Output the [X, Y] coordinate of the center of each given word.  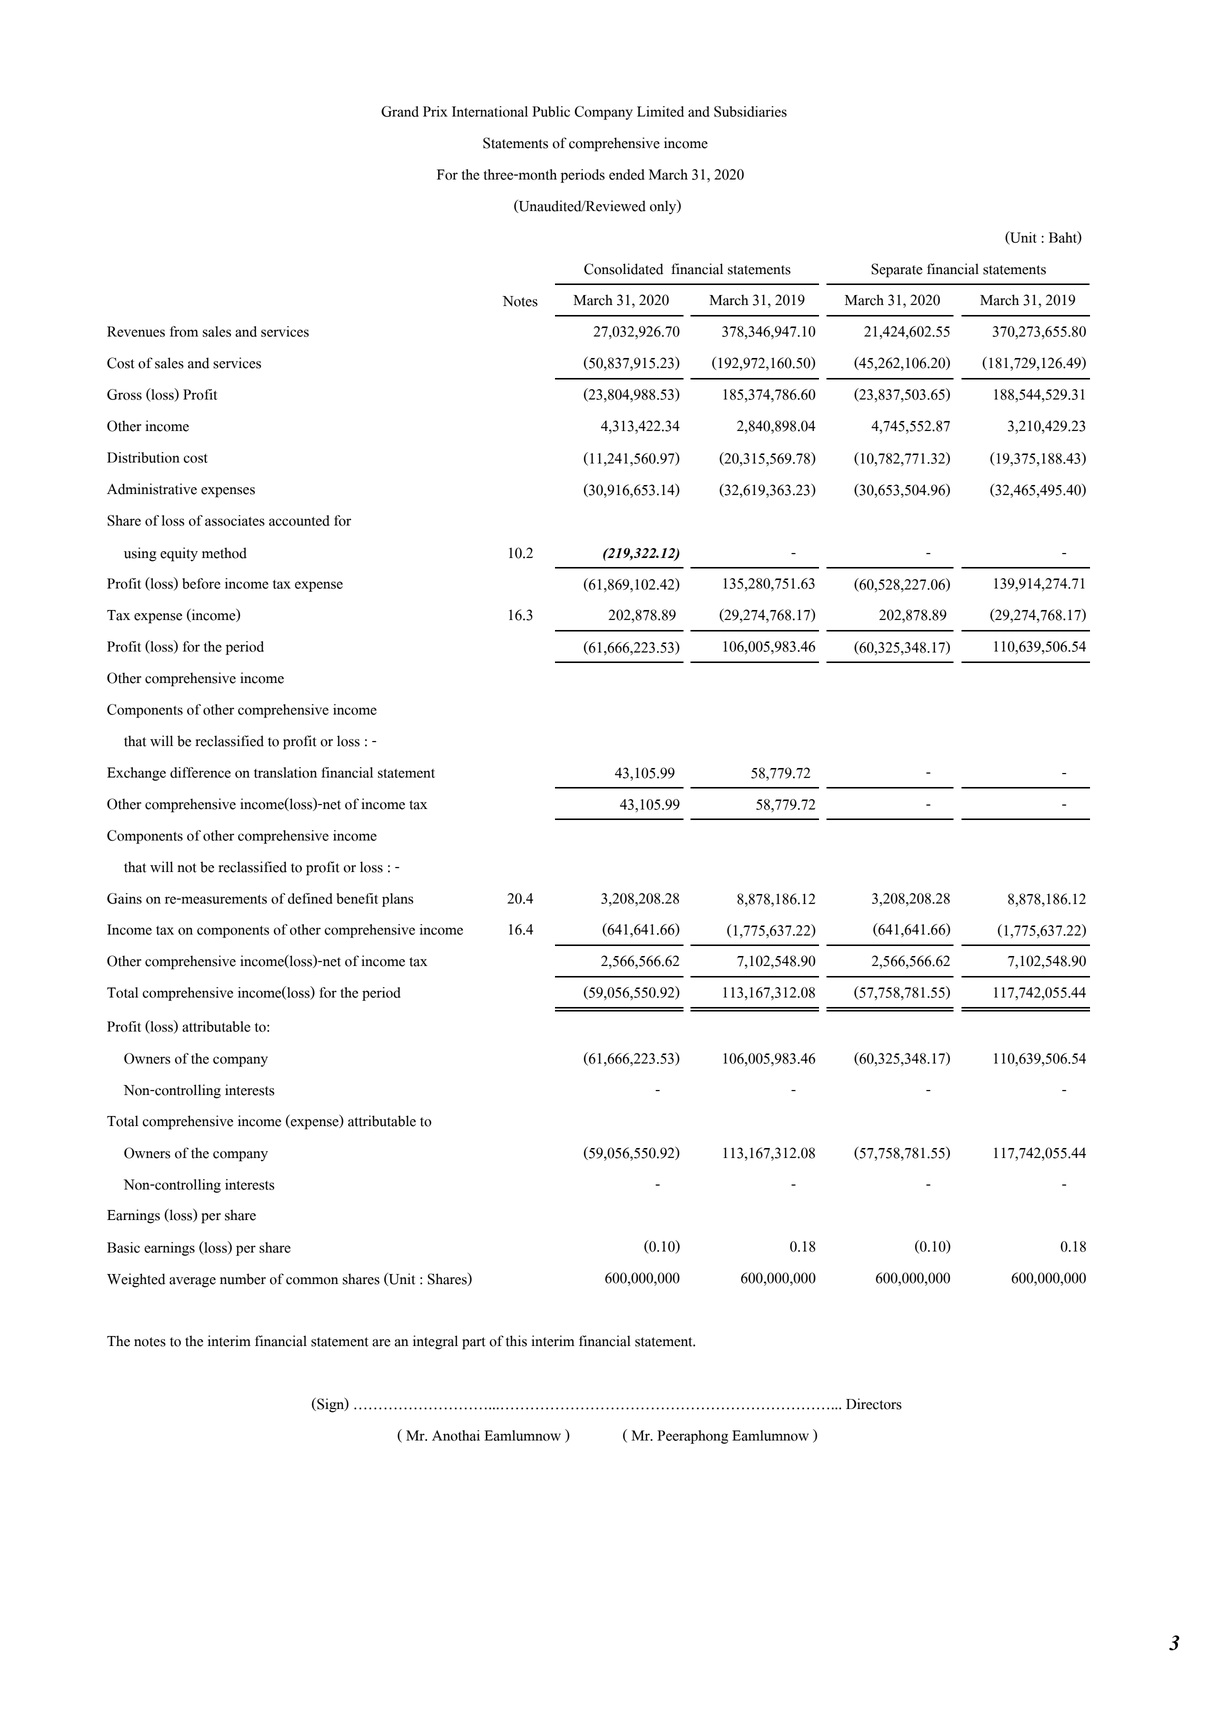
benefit [357, 898]
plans [397, 900]
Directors [874, 1404]
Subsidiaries [750, 111]
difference [200, 772]
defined [310, 898]
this [516, 1341]
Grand [400, 111]
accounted [299, 520]
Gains [124, 898]
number [243, 1279]
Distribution [143, 457]
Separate [897, 270]
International [490, 111]
